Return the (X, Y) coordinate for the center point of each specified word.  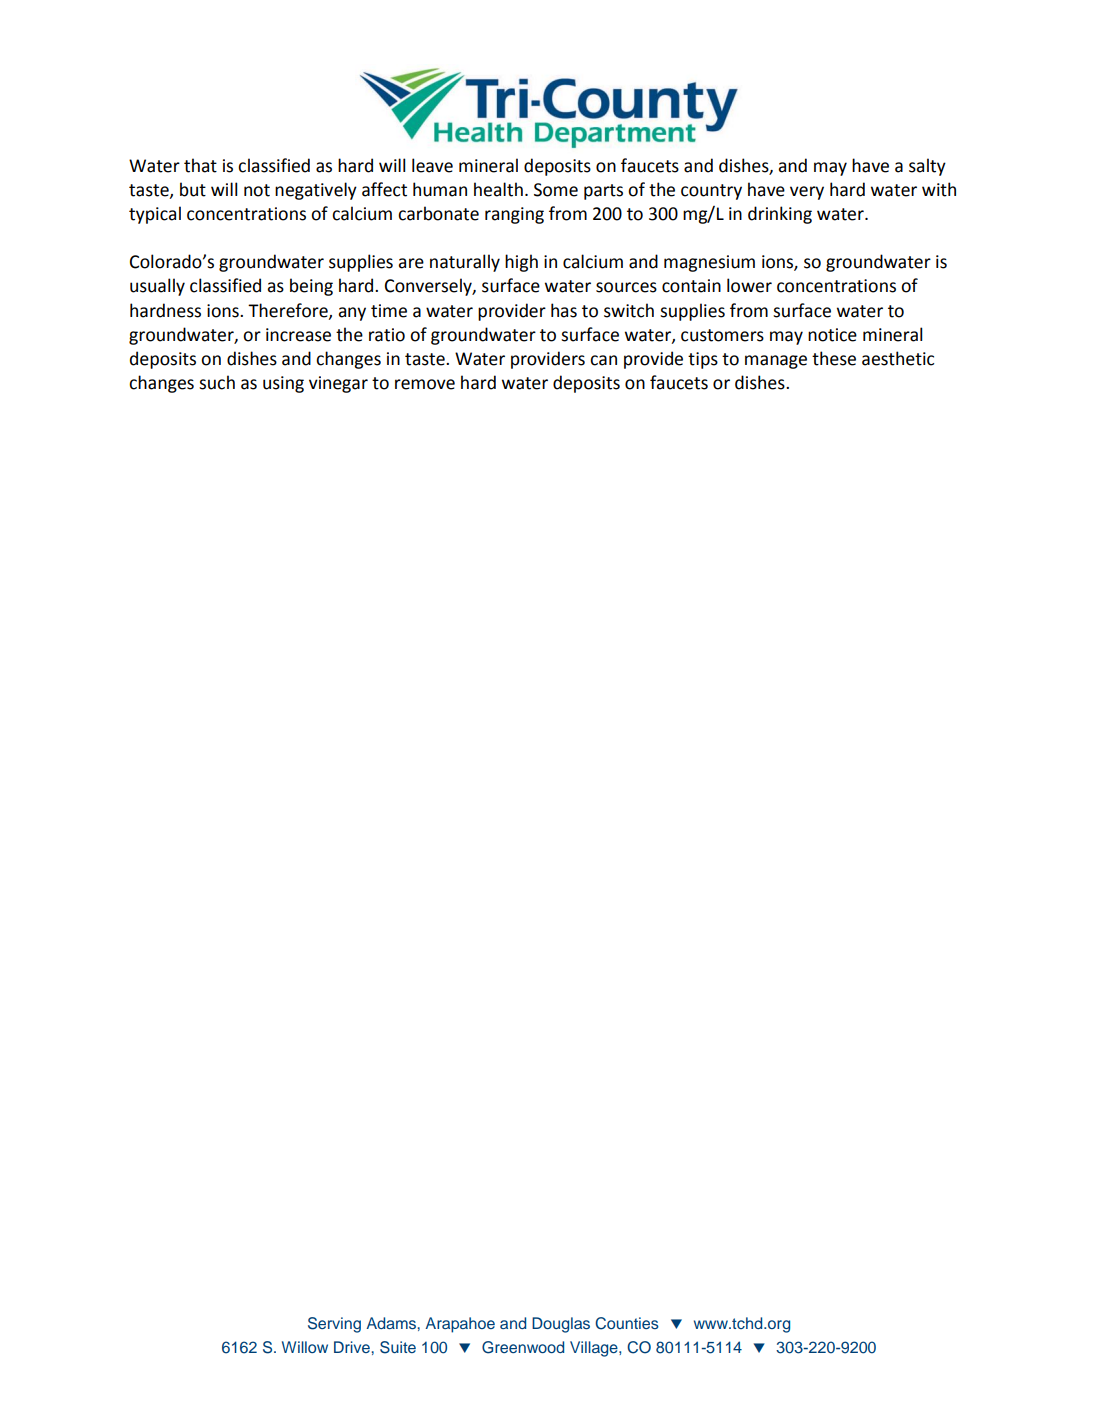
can (603, 360)
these (834, 358)
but (193, 189)
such (217, 382)
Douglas (561, 1325)
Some (556, 190)
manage (776, 362)
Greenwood (523, 1347)
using (283, 384)
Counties (627, 1323)
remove (425, 384)
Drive (352, 1347)
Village (595, 1349)
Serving (334, 1325)
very (807, 193)
